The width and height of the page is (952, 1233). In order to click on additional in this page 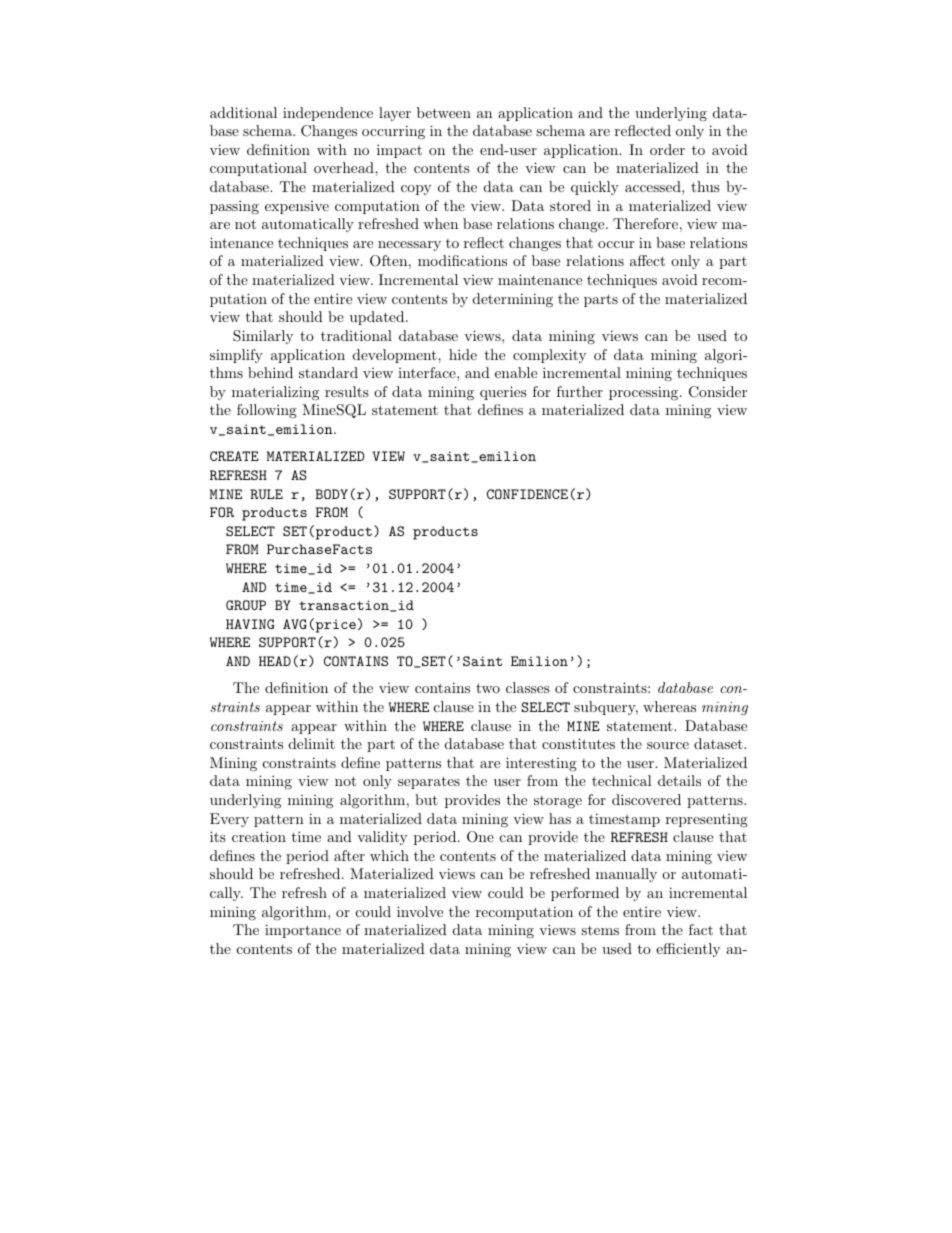, I will do `click(243, 112)`.
